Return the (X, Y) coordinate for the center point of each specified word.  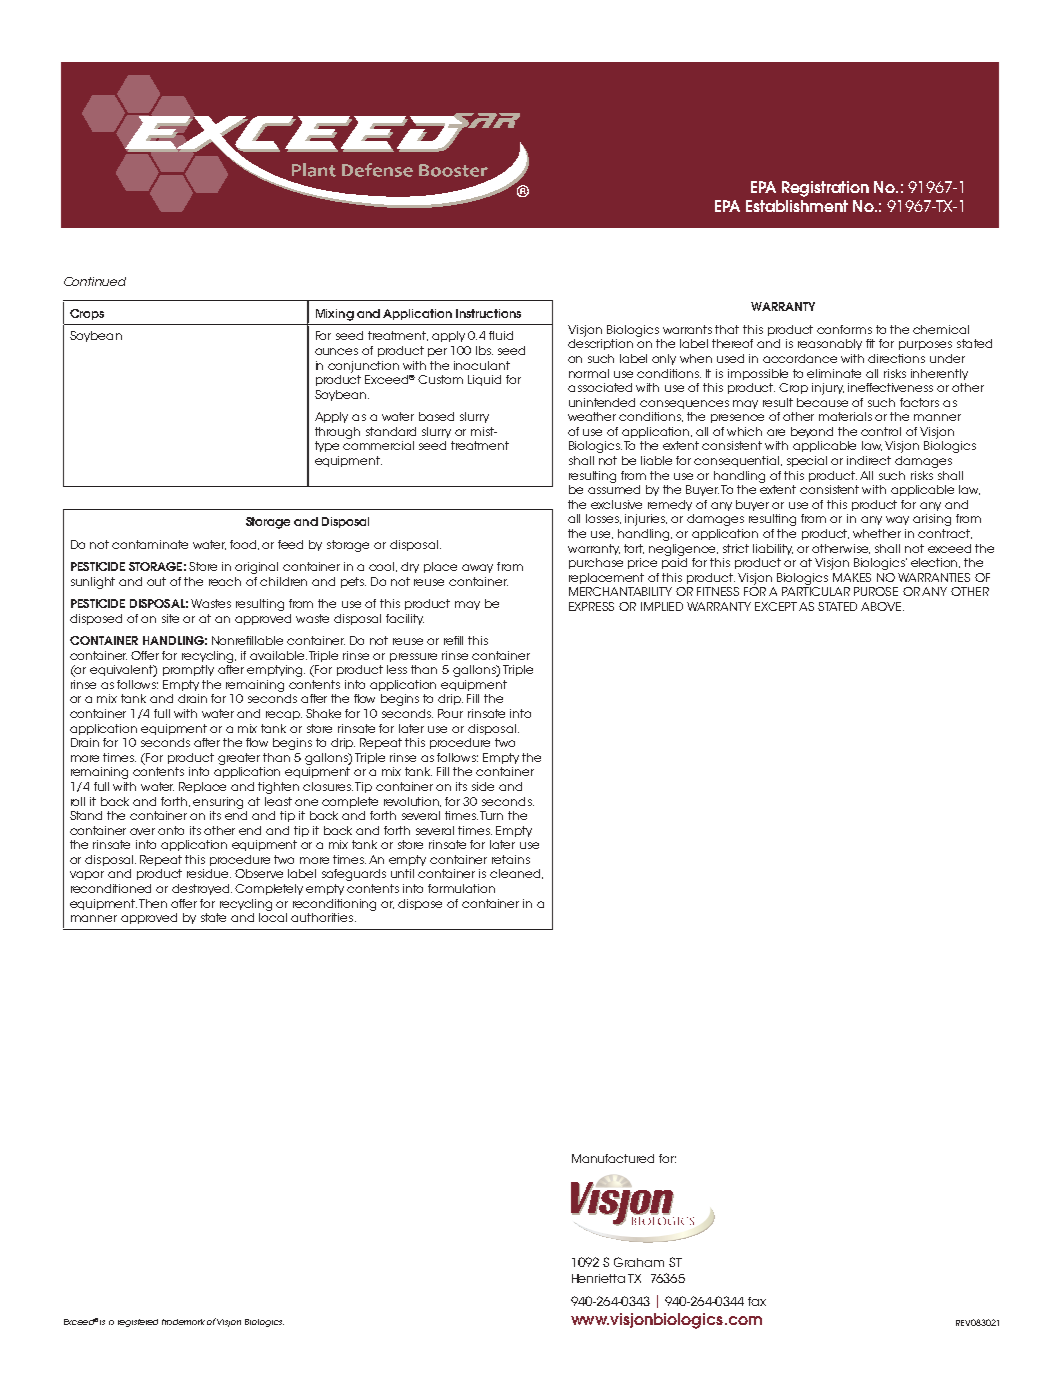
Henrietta (598, 1278)
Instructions (488, 313)
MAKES (852, 577)
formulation (461, 888)
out (156, 581)
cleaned (515, 873)
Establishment (797, 206)
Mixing (335, 315)
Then (153, 903)
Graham (639, 1262)
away (477, 568)
